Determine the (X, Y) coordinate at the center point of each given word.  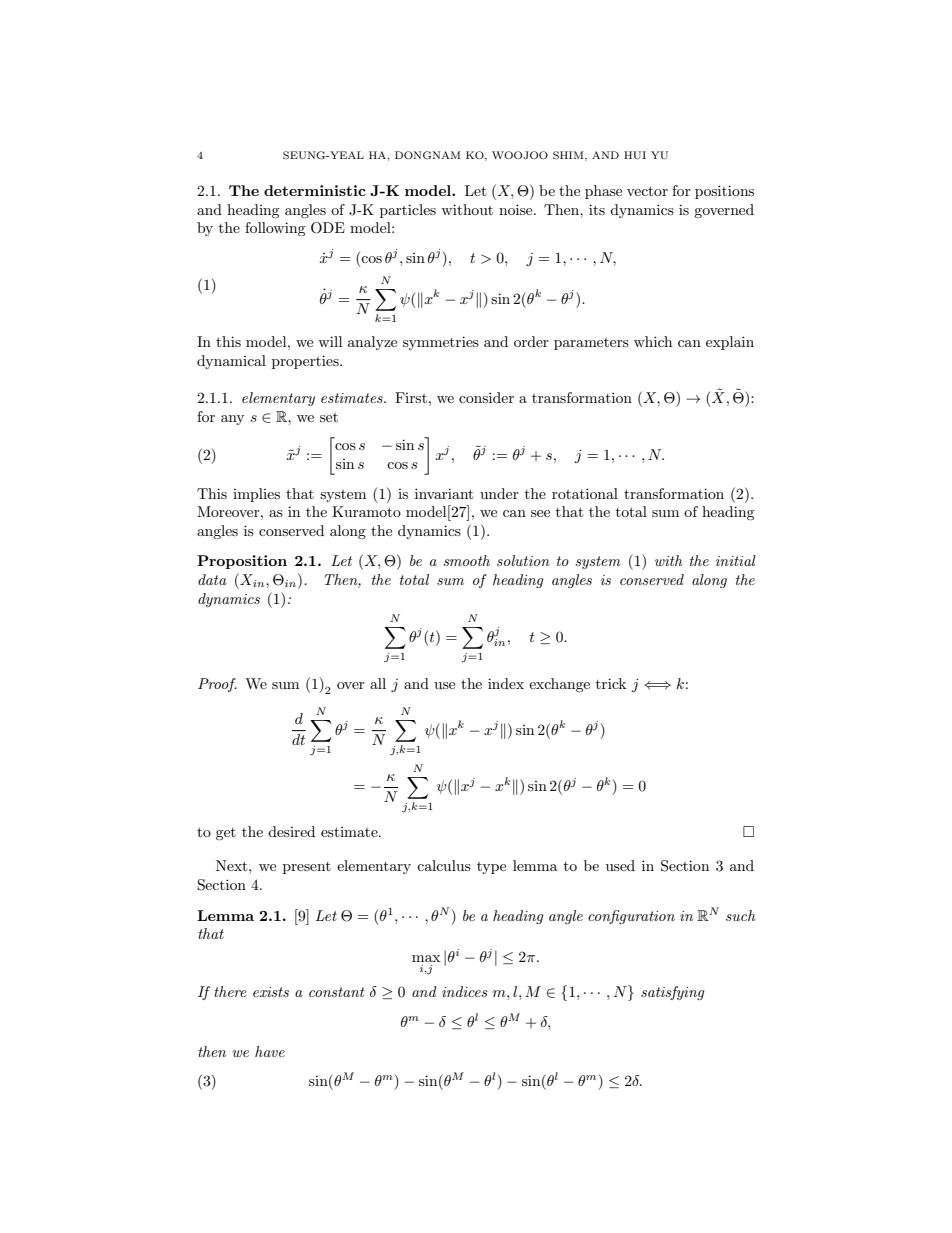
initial (736, 560)
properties (306, 362)
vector (647, 191)
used (620, 865)
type (491, 868)
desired (291, 831)
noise (517, 209)
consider (486, 397)
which (653, 341)
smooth (466, 560)
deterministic (315, 190)
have (270, 1051)
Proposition (242, 562)
